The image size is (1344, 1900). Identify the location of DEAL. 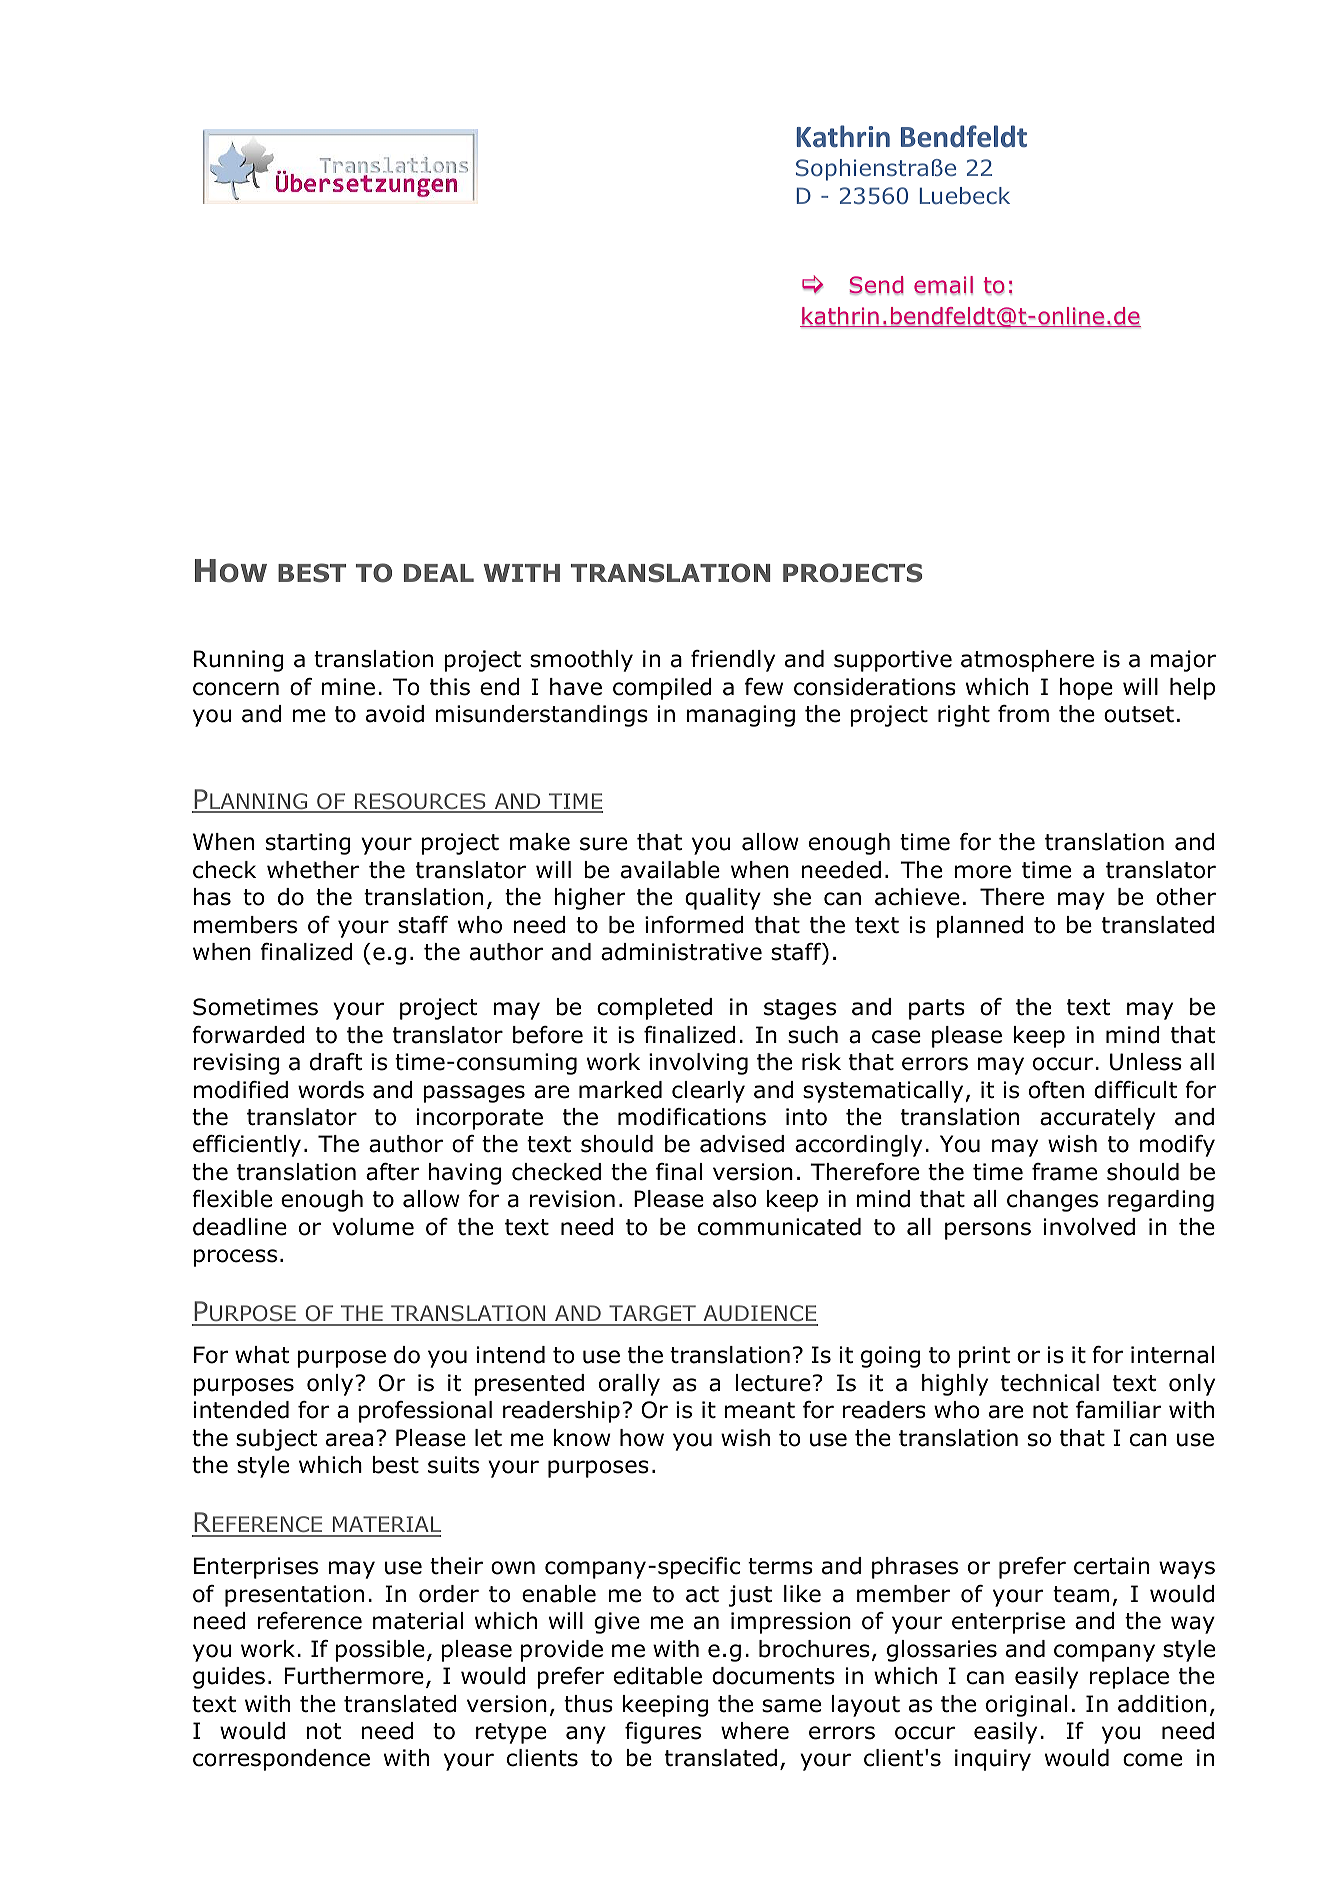
(439, 573).
